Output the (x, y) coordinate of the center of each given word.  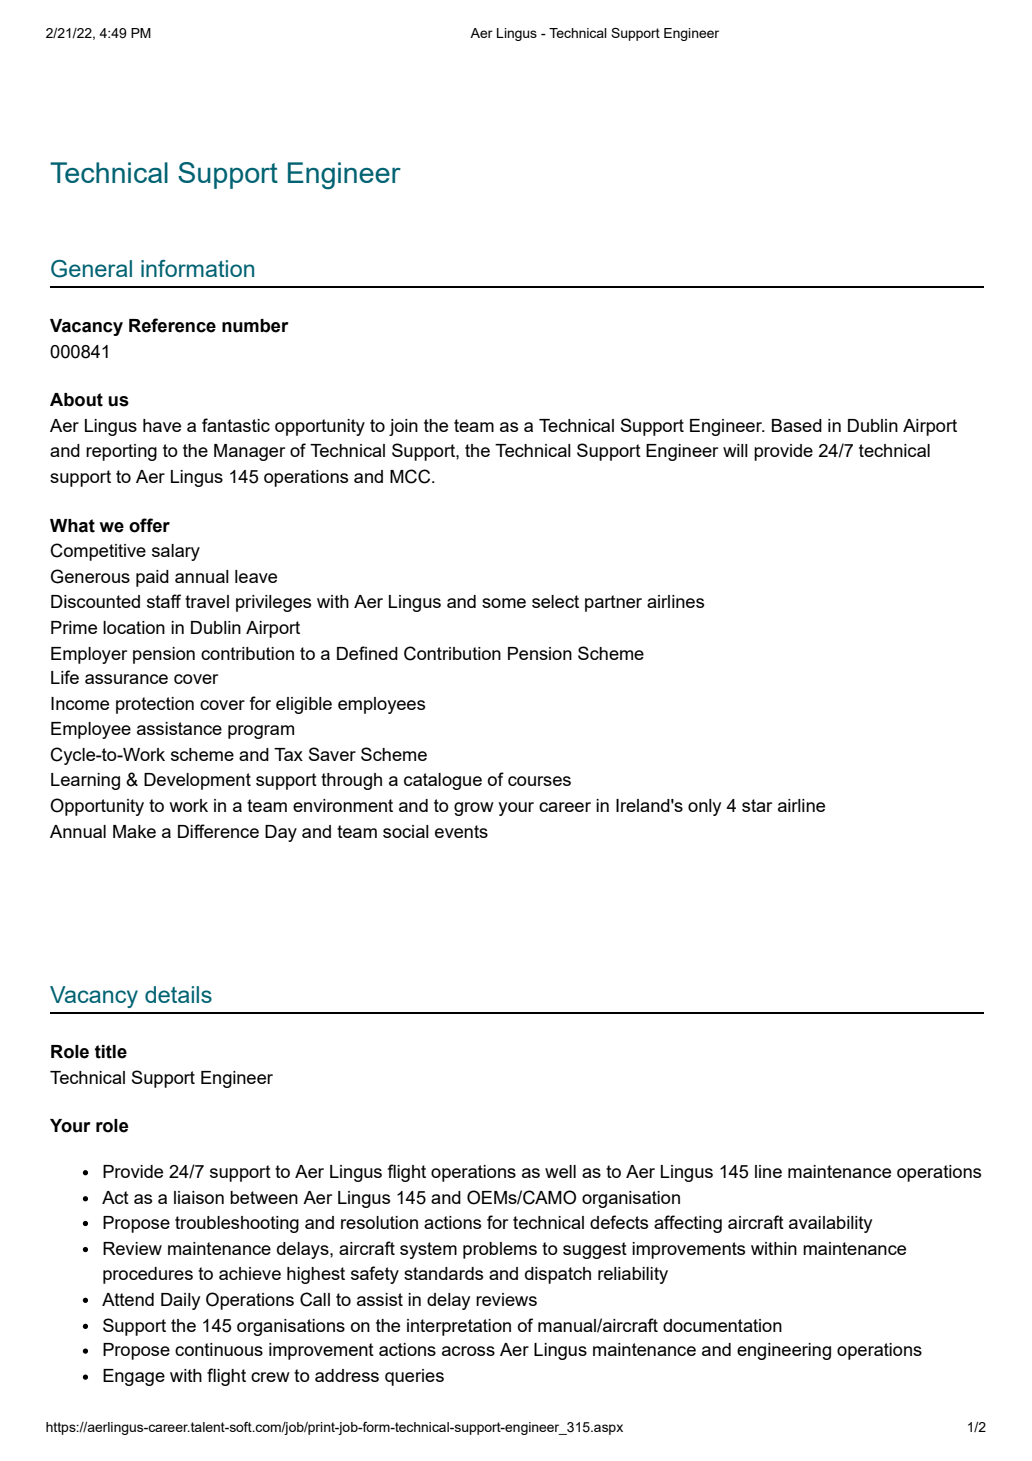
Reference (172, 325)
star (757, 805)
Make (134, 831)
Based (797, 425)
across (468, 1351)
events (461, 831)
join (403, 427)
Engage (134, 1377)
